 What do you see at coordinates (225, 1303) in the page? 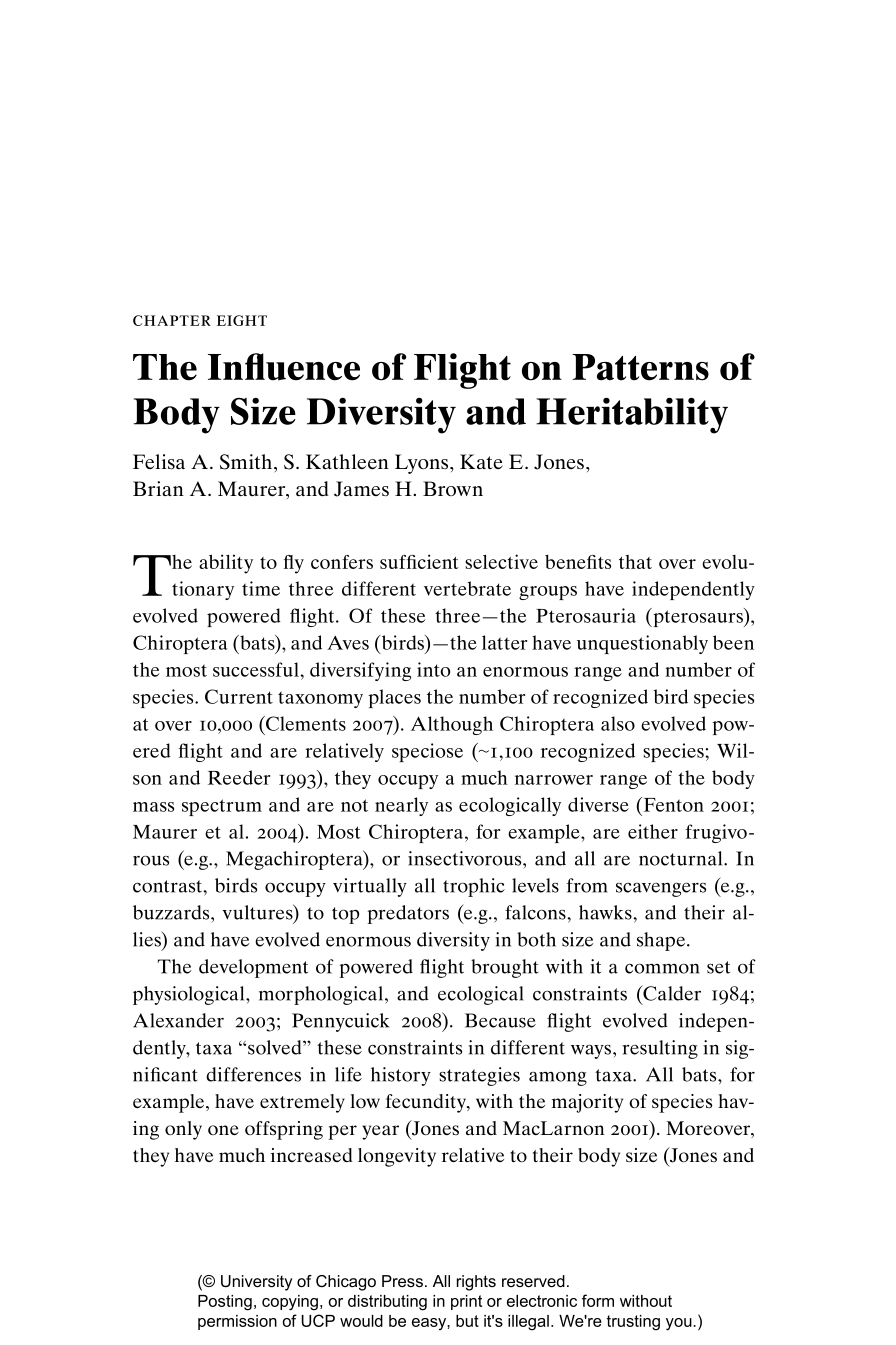
I see `Posting` at bounding box center [225, 1303].
